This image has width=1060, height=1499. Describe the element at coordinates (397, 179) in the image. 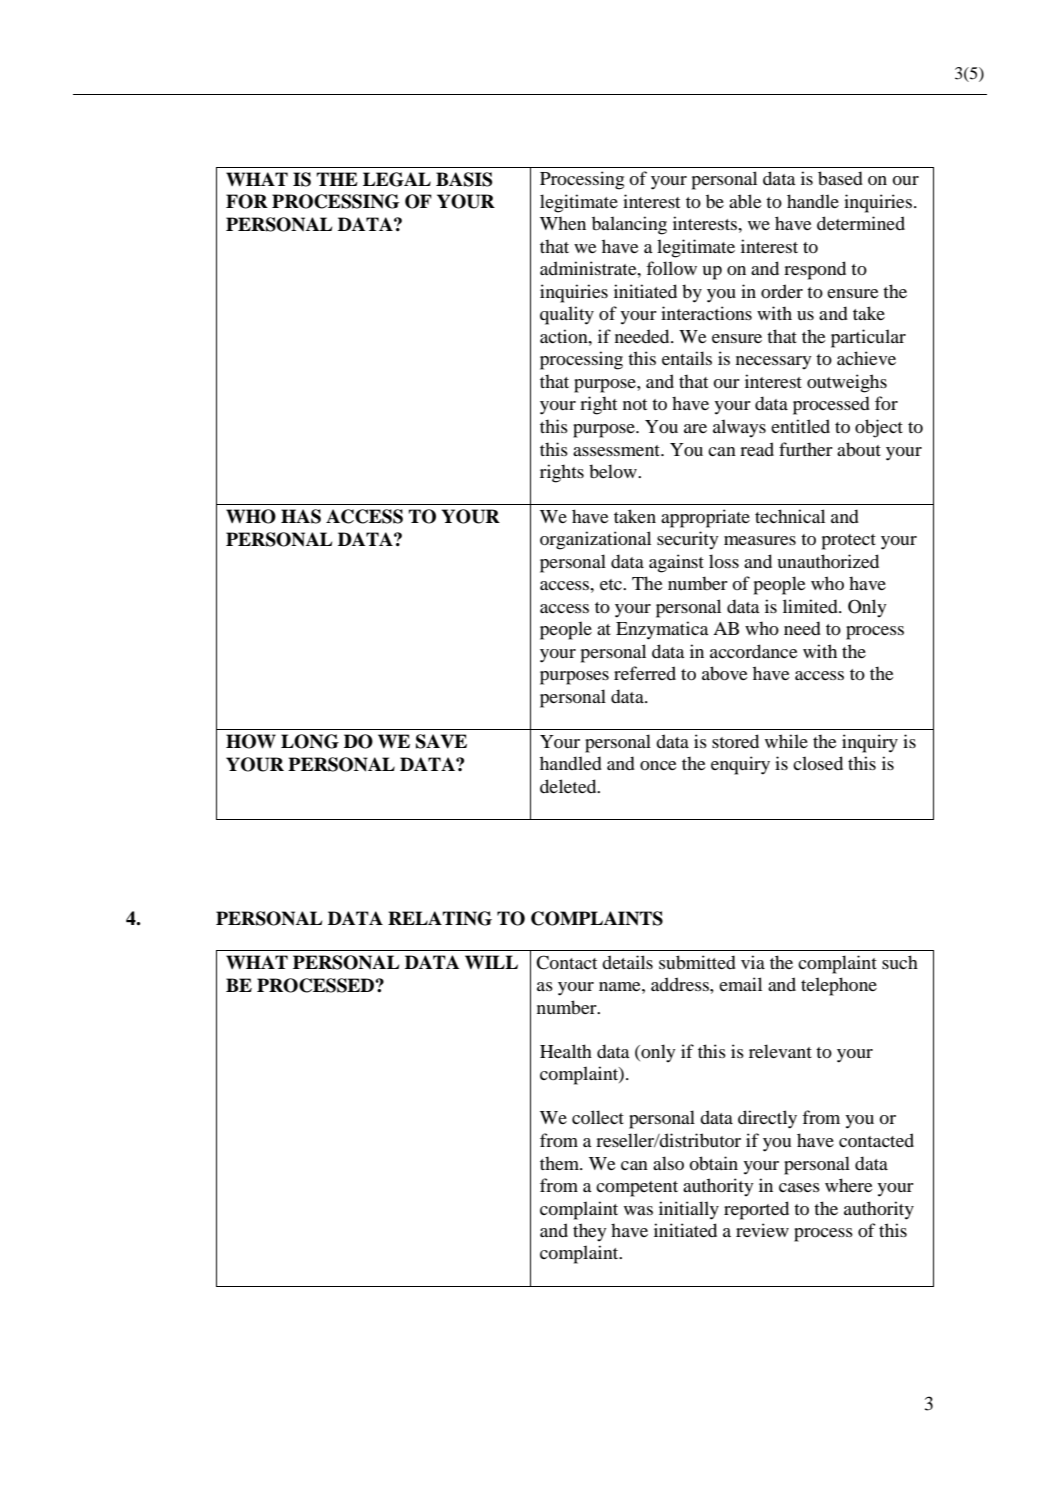

I see `LEGAL` at that location.
